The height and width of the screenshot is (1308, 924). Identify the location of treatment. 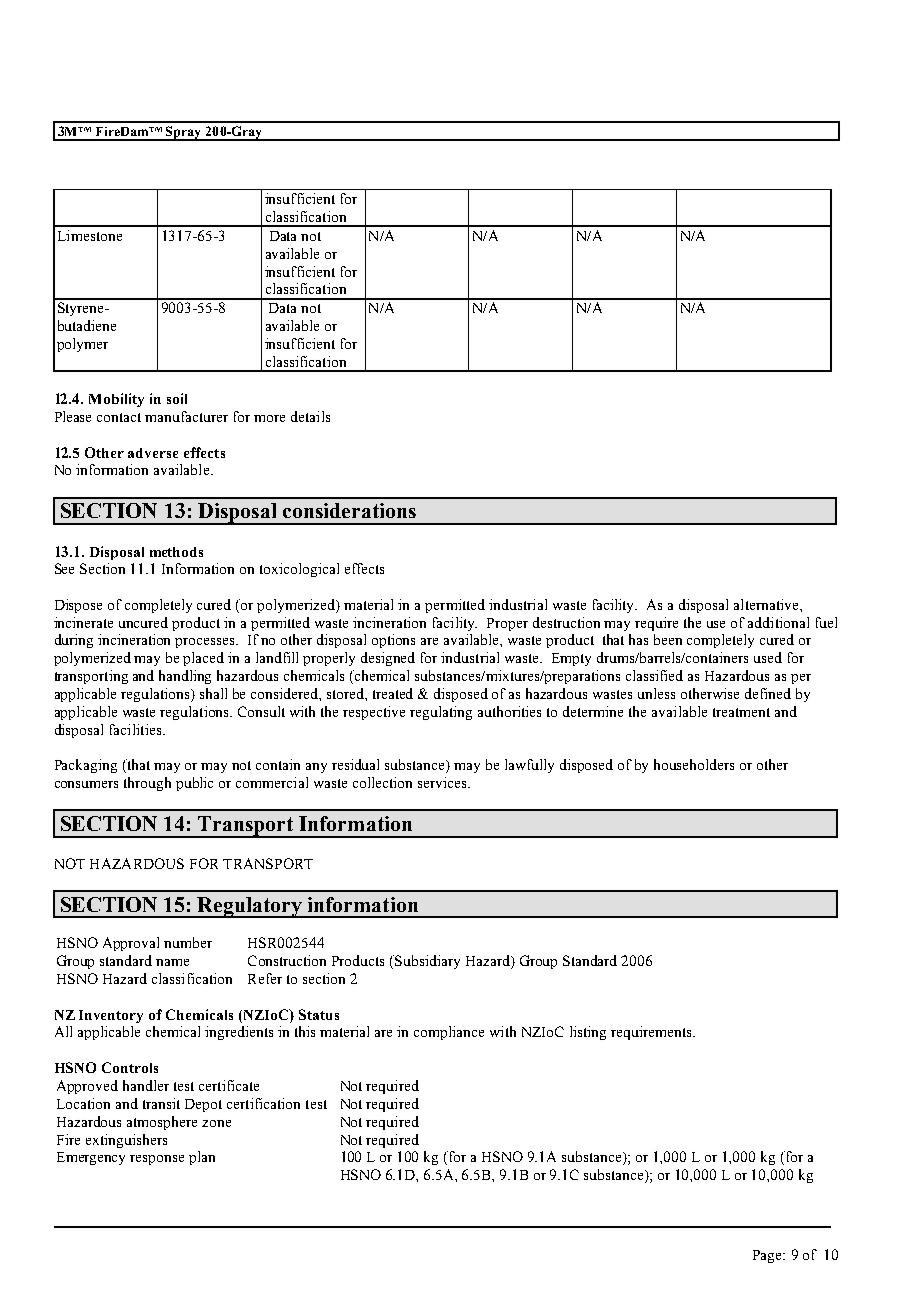
(741, 712).
